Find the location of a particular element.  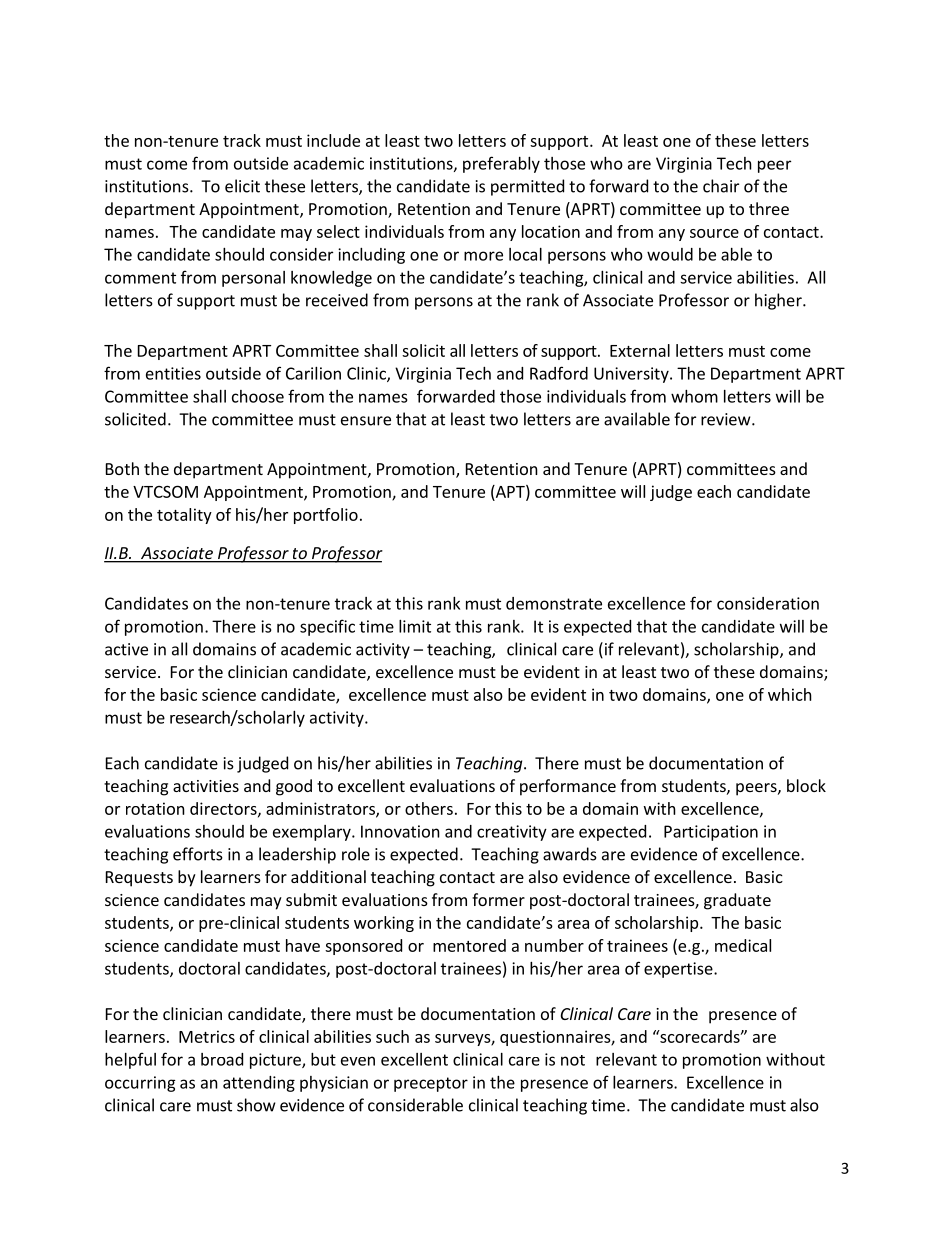

broad is located at coordinates (222, 1059).
